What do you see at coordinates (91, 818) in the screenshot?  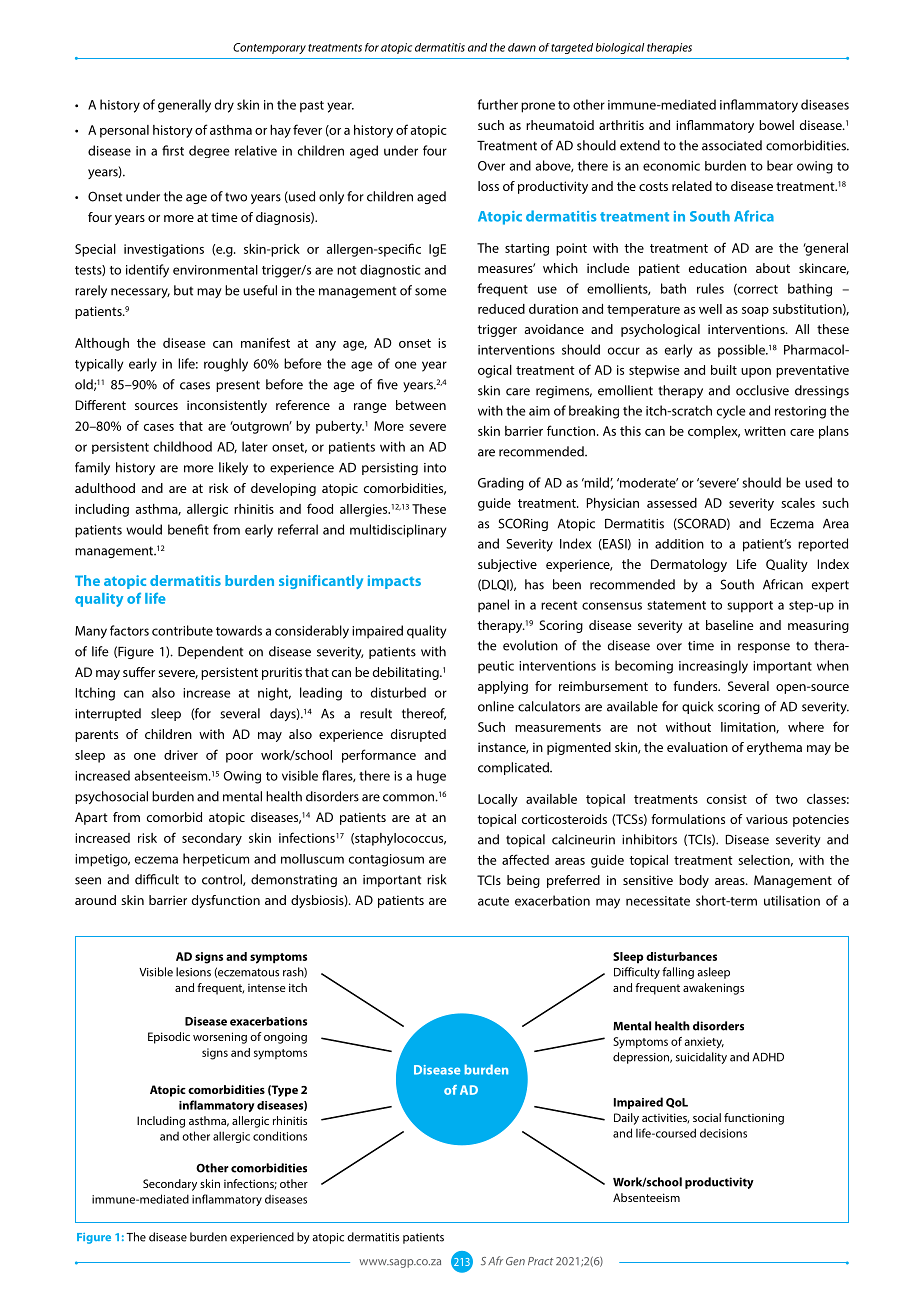 I see `Apart` at bounding box center [91, 818].
